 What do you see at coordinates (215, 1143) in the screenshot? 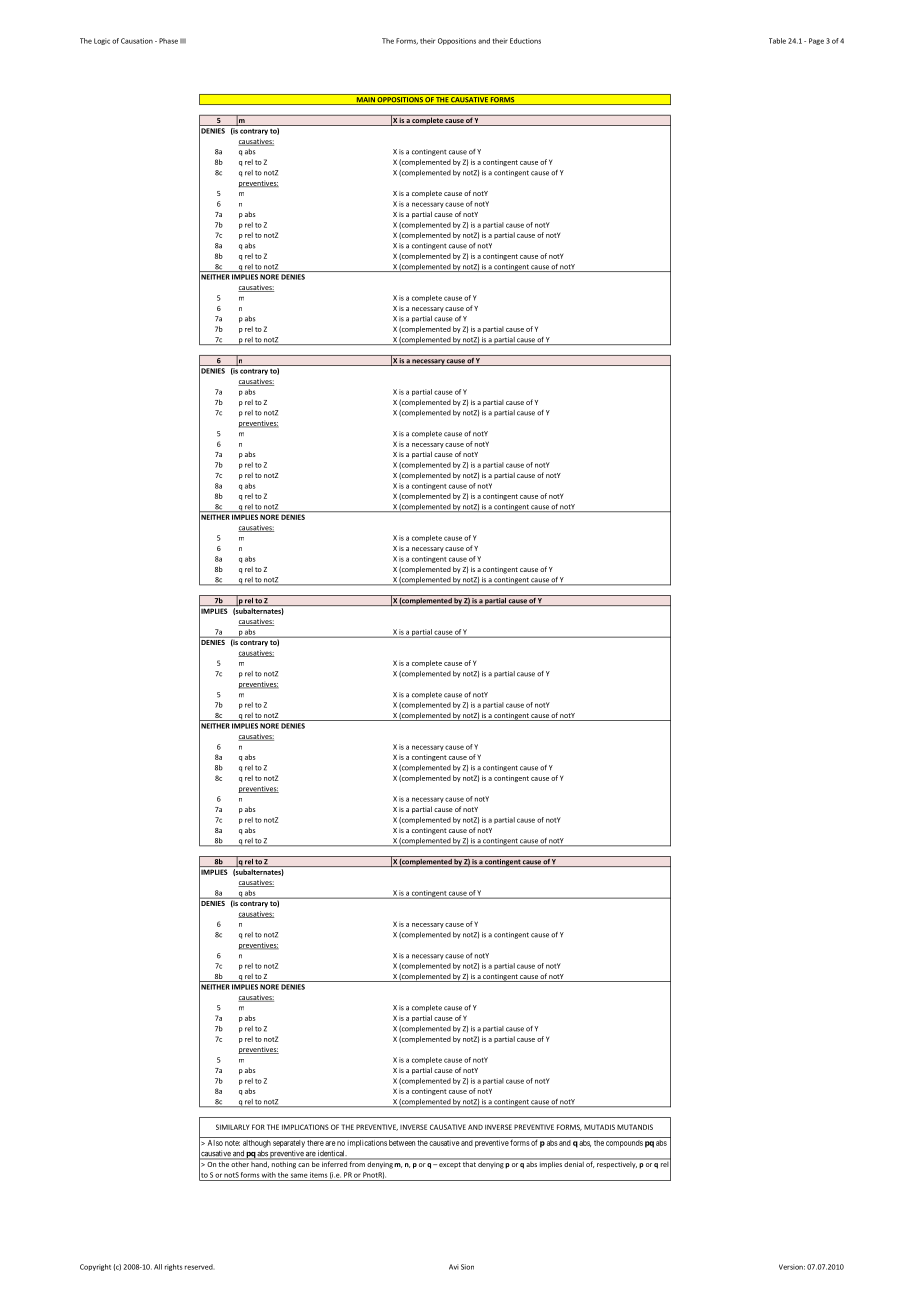
I see `Also` at bounding box center [215, 1143].
